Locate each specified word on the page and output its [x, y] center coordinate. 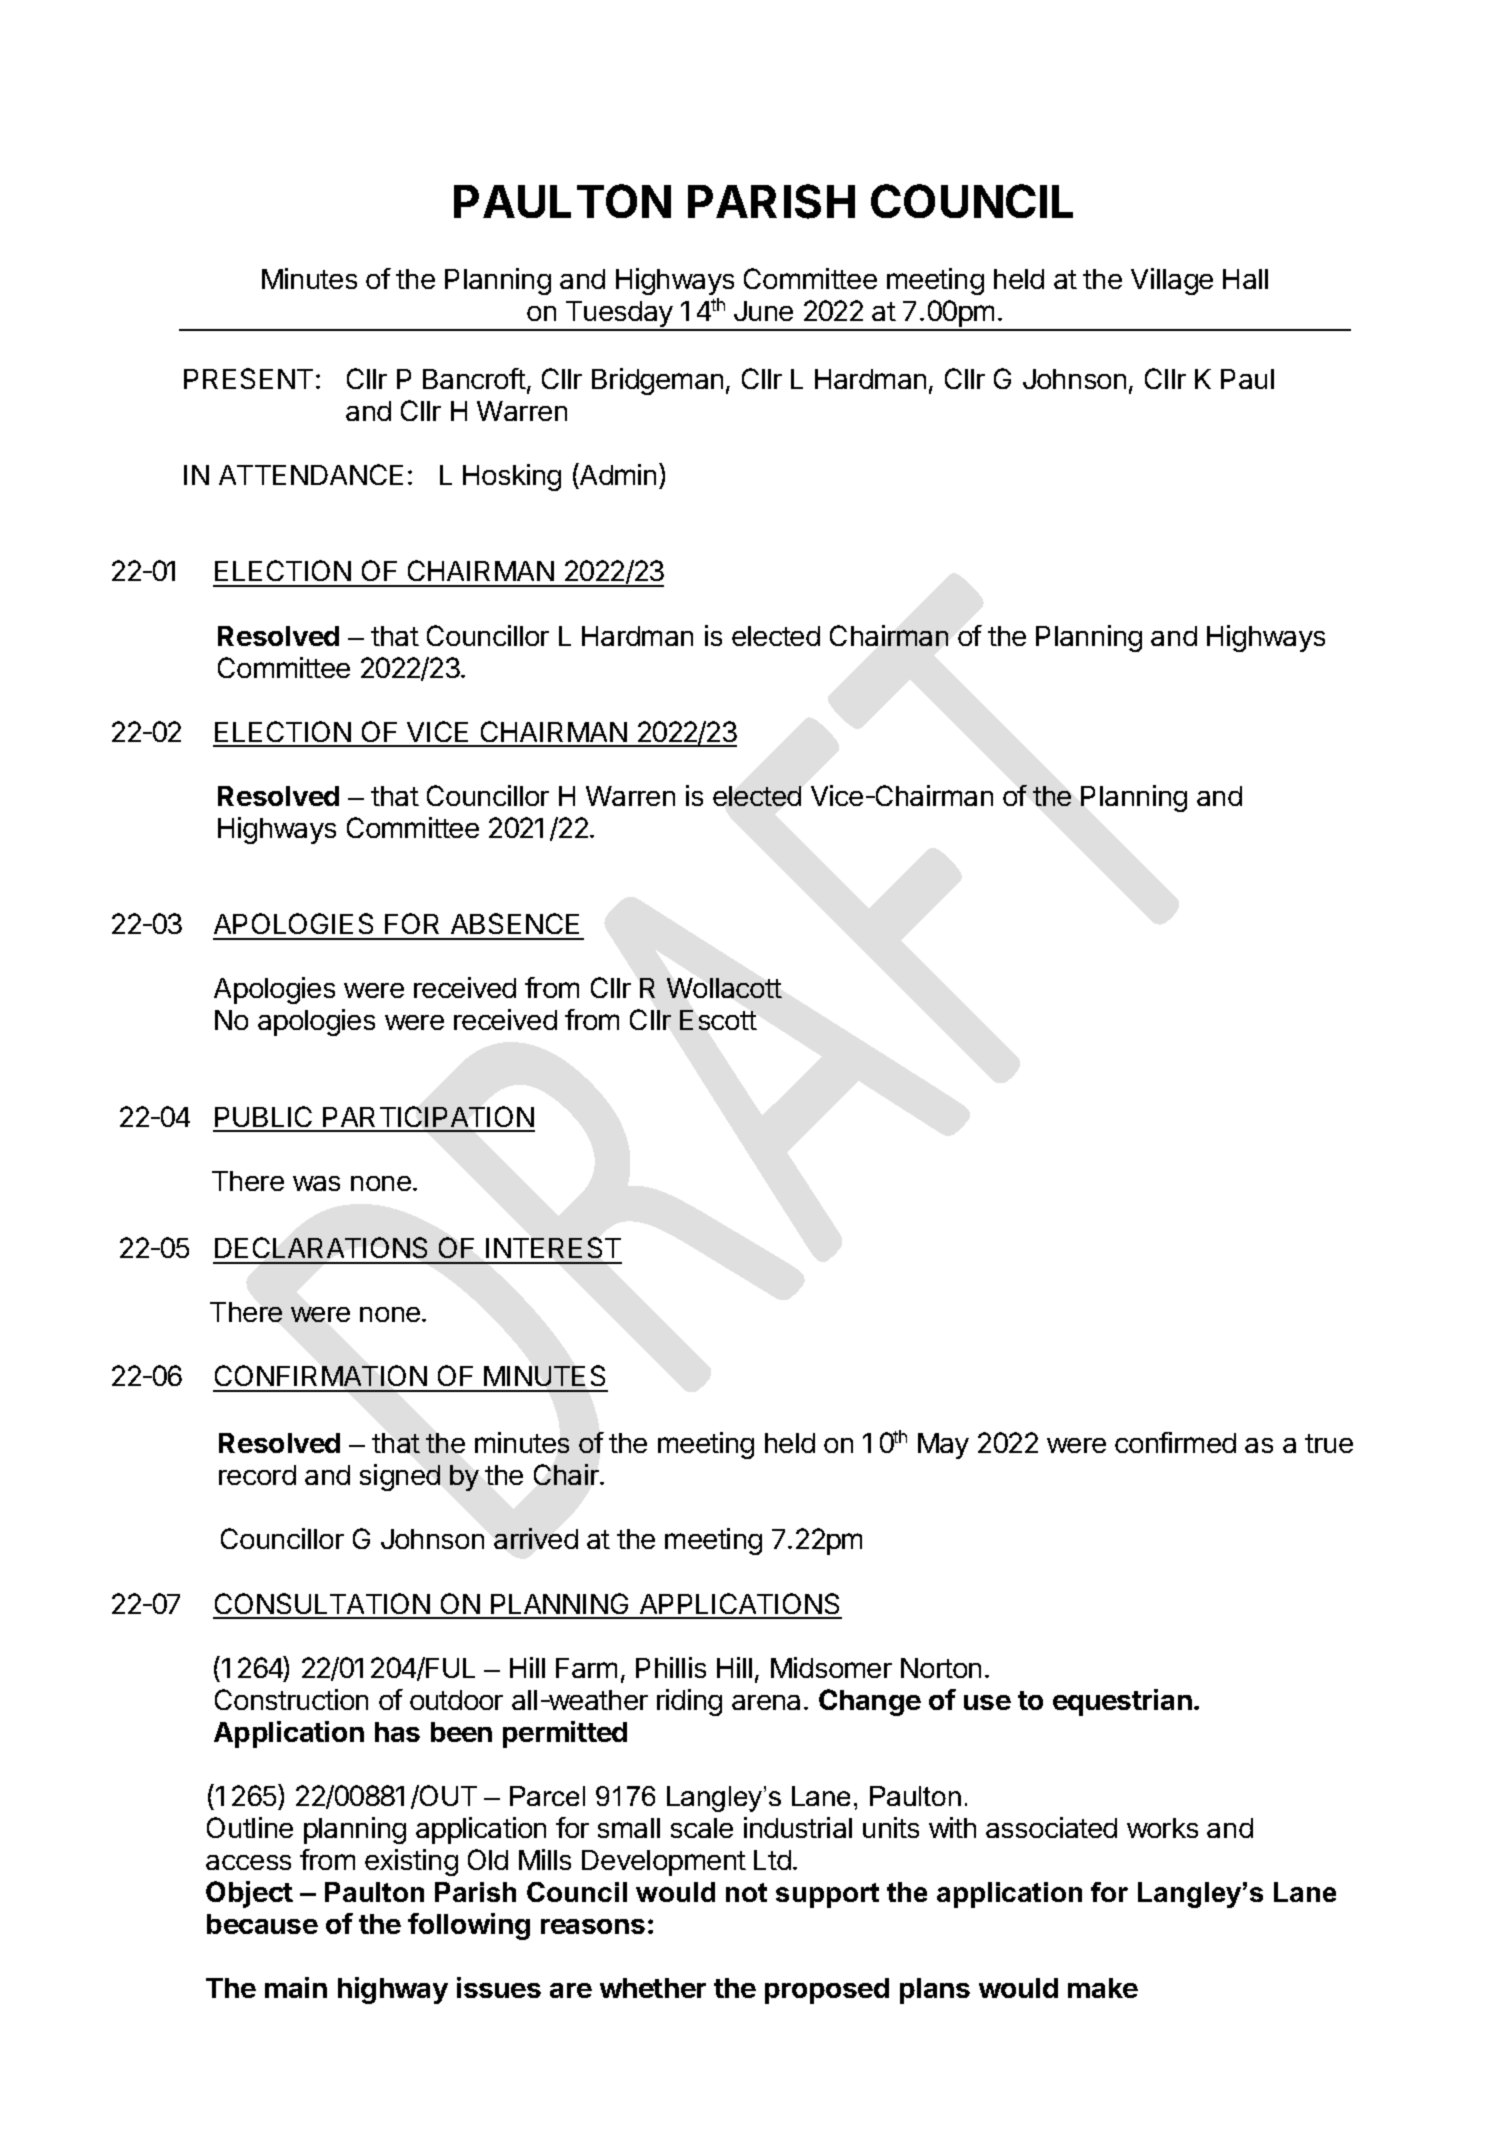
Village [1172, 281]
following [469, 1926]
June [763, 311]
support [827, 1895]
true [1329, 1443]
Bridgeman [657, 381]
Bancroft [474, 378]
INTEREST [553, 1247]
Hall [1245, 279]
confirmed [1175, 1442]
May [943, 1446]
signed [400, 1477]
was [316, 1183]
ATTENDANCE [311, 474]
